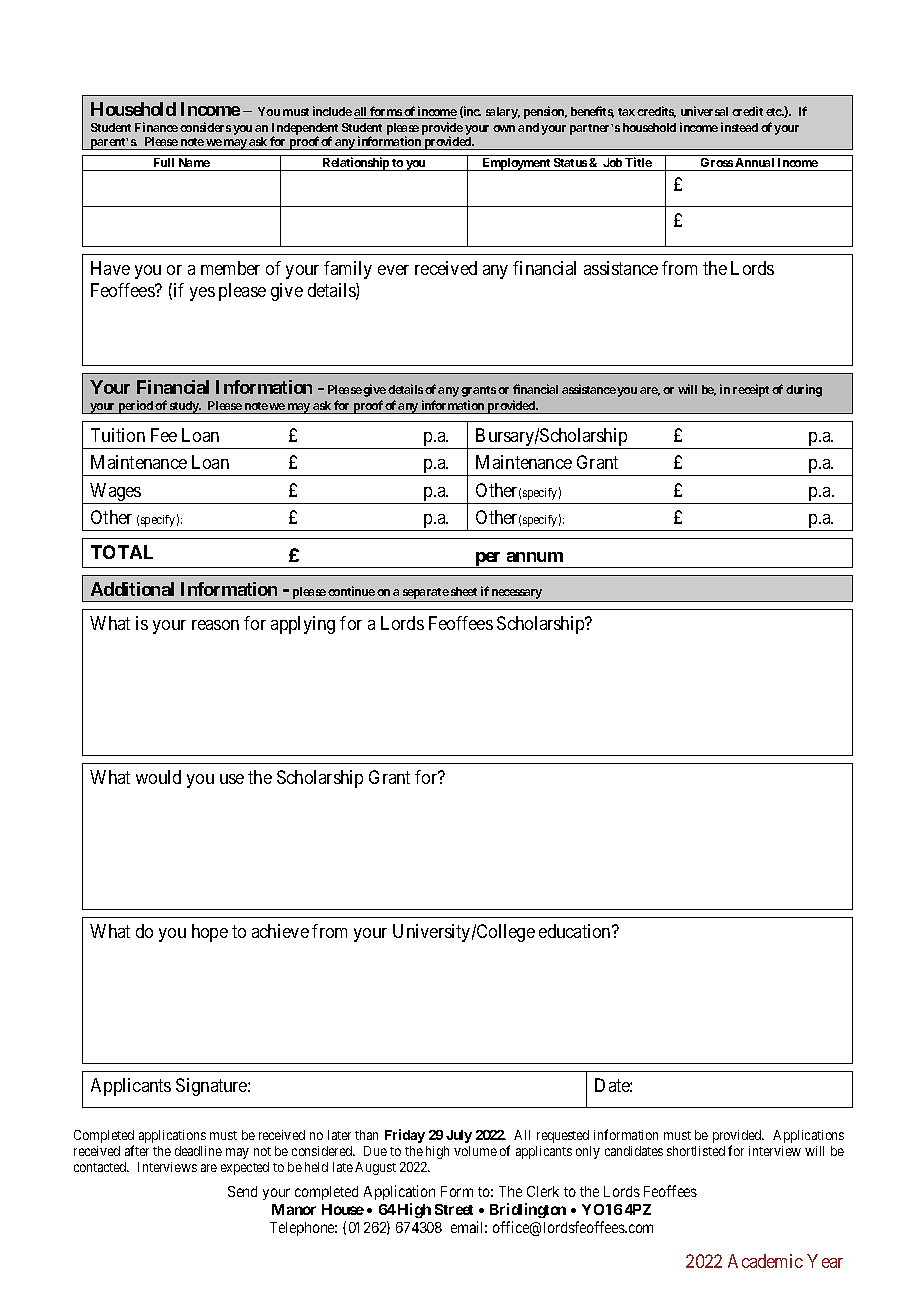 The image size is (924, 1308). I want to click on necessary, so click(517, 595).
